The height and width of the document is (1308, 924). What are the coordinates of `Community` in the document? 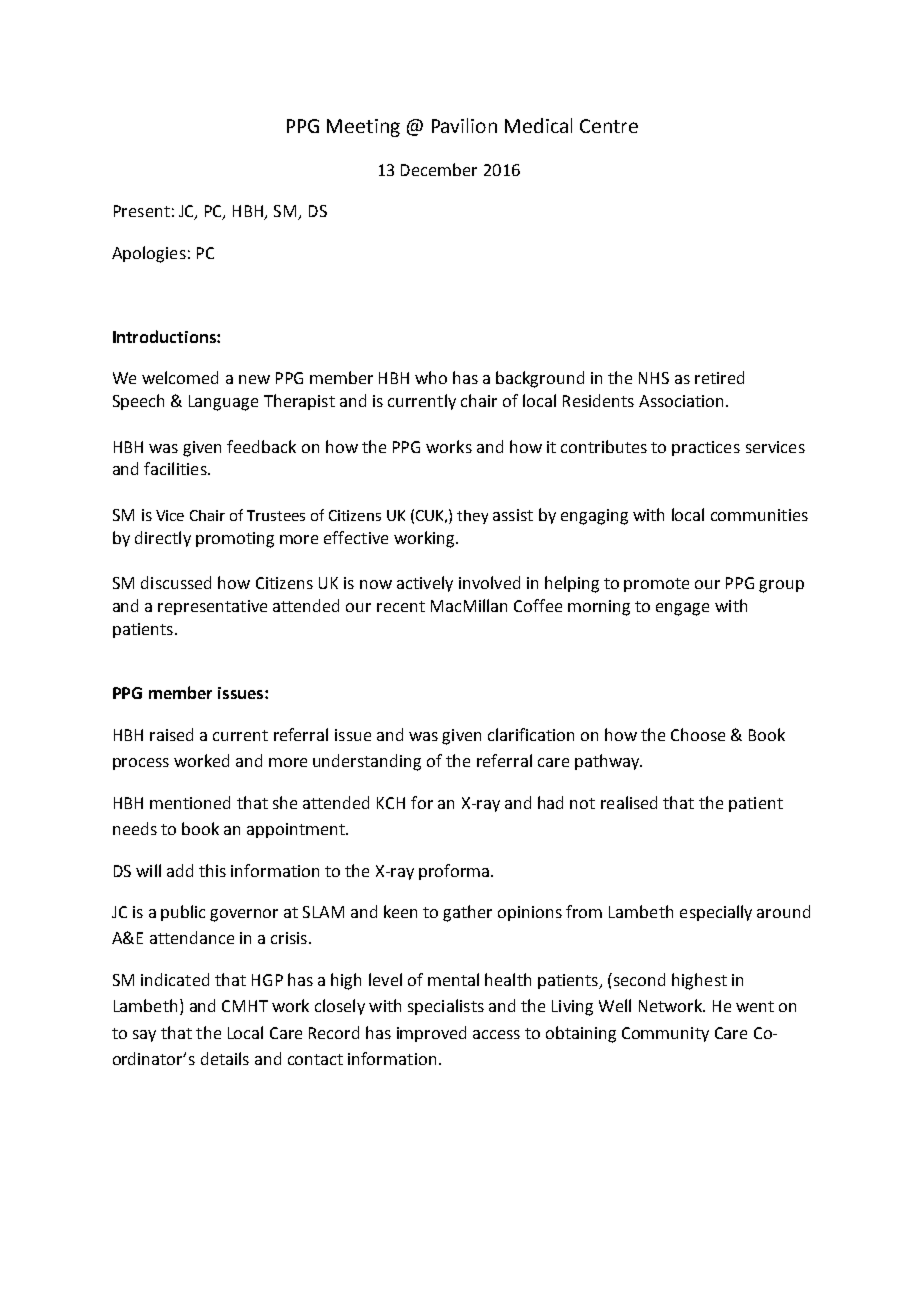 It's located at (665, 1034).
